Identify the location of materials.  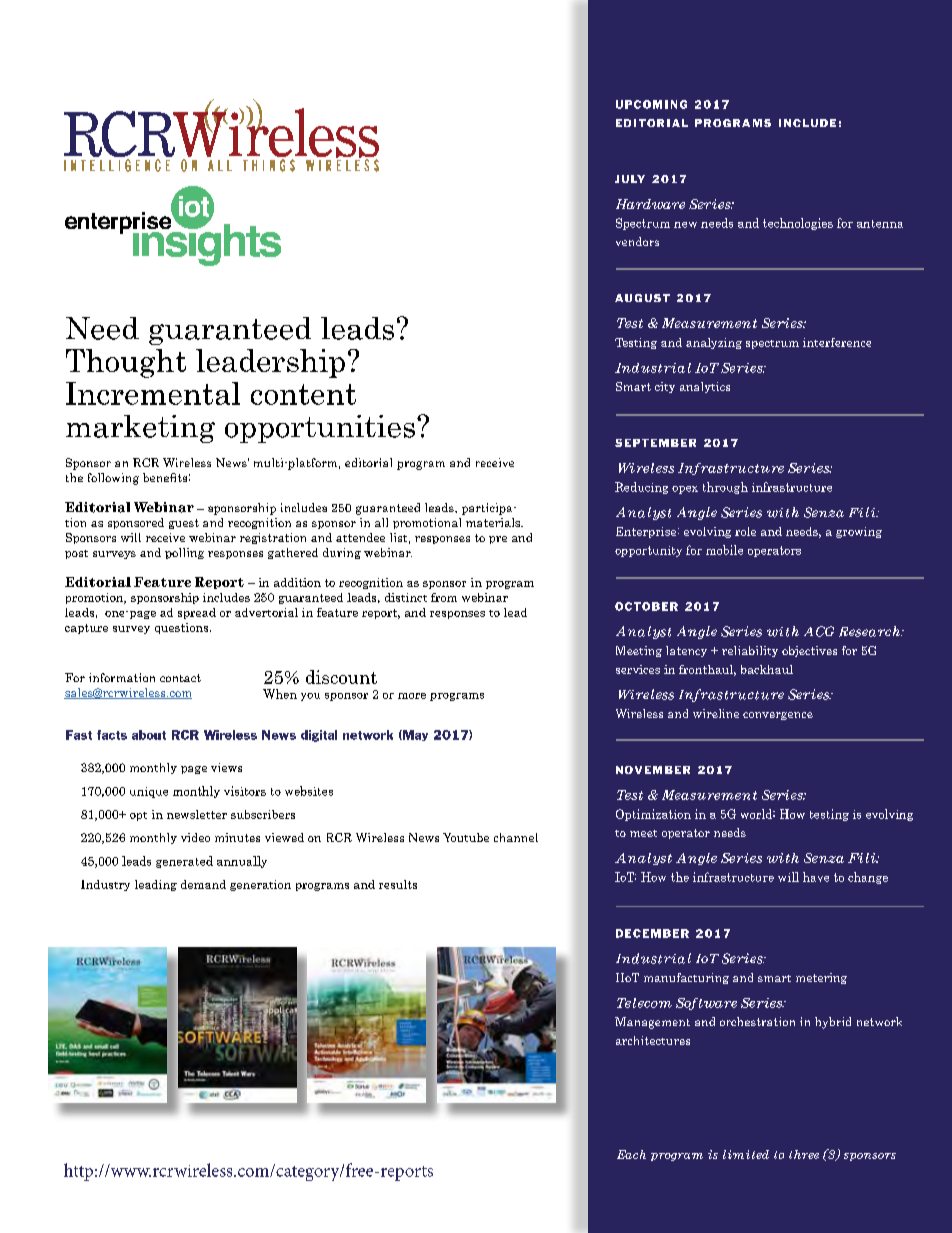
(494, 522).
